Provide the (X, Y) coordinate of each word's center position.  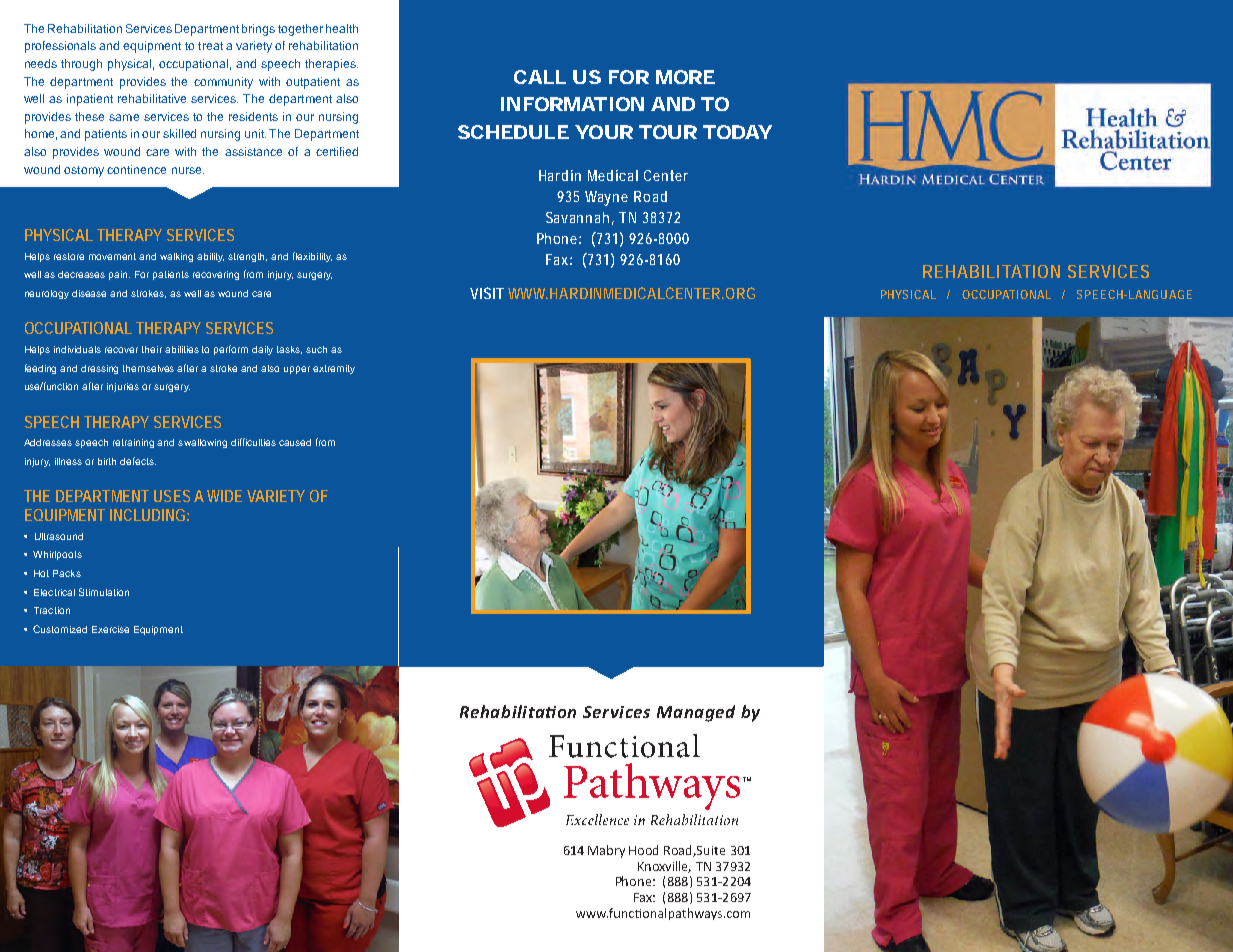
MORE (685, 77)
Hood (643, 850)
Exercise (110, 629)
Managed (696, 713)
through (81, 65)
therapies (331, 65)
